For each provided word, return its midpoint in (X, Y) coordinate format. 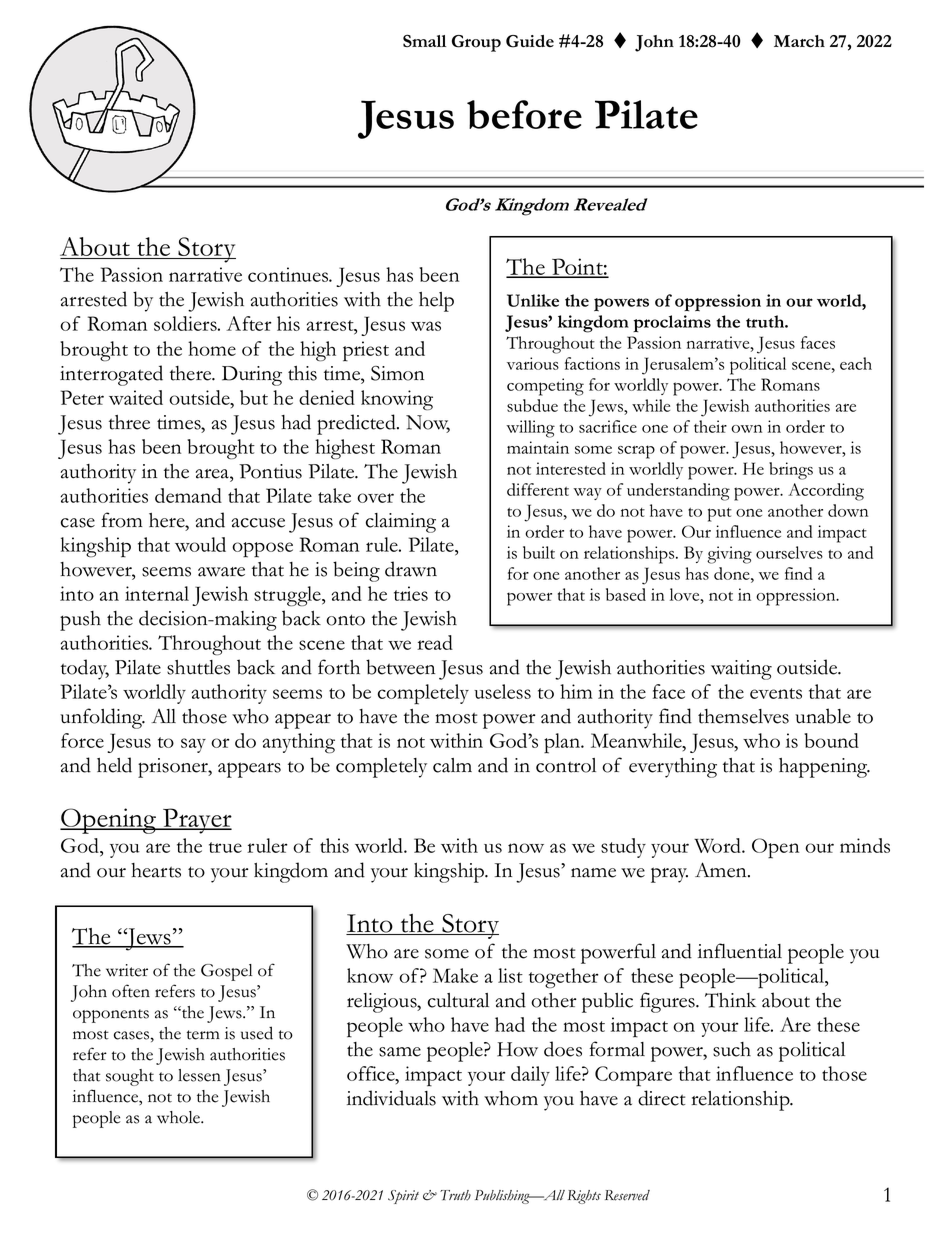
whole (179, 1117)
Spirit (403, 1197)
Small (424, 40)
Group (476, 43)
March (799, 41)
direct (661, 1098)
